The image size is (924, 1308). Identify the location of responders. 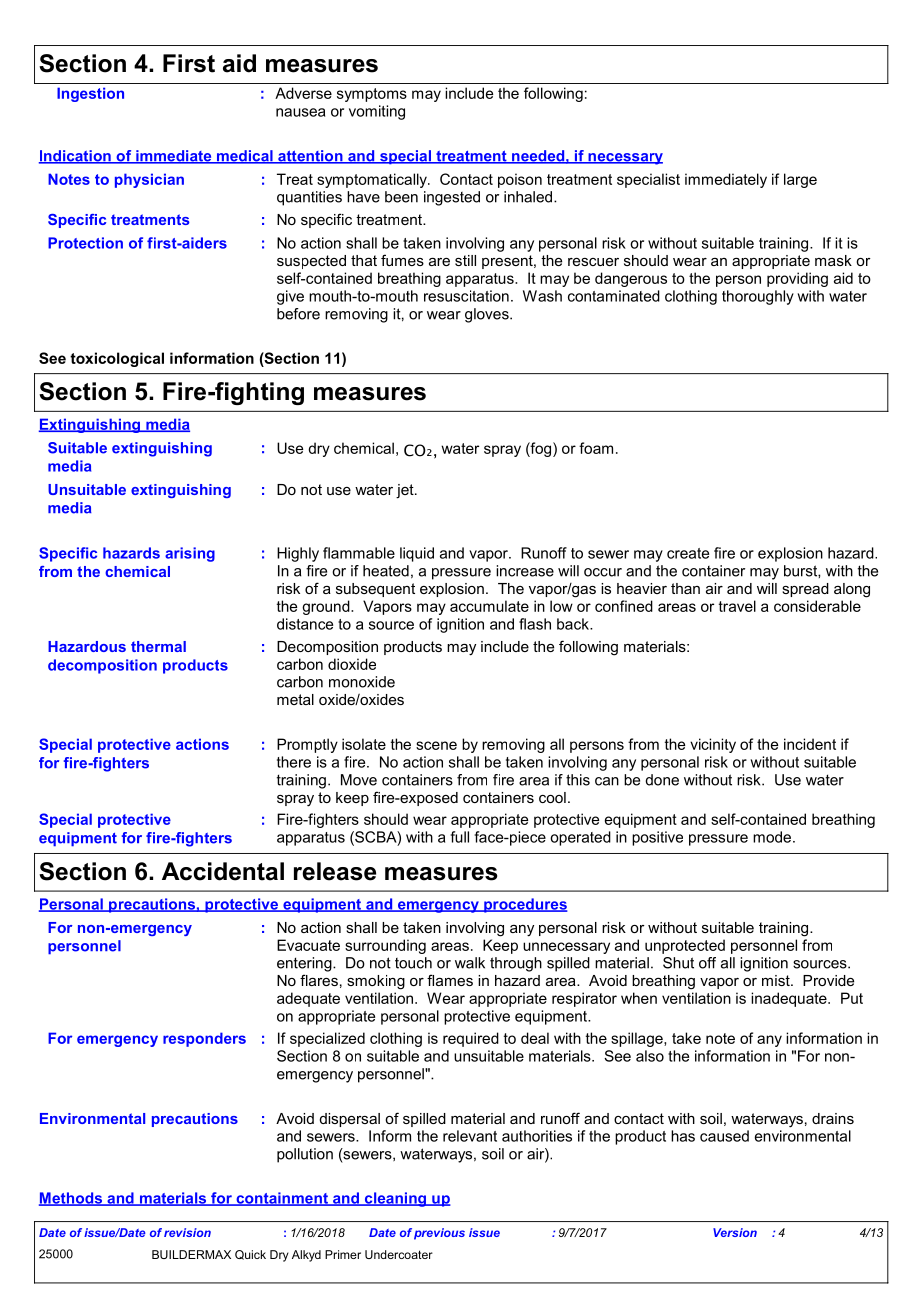
(204, 1039).
